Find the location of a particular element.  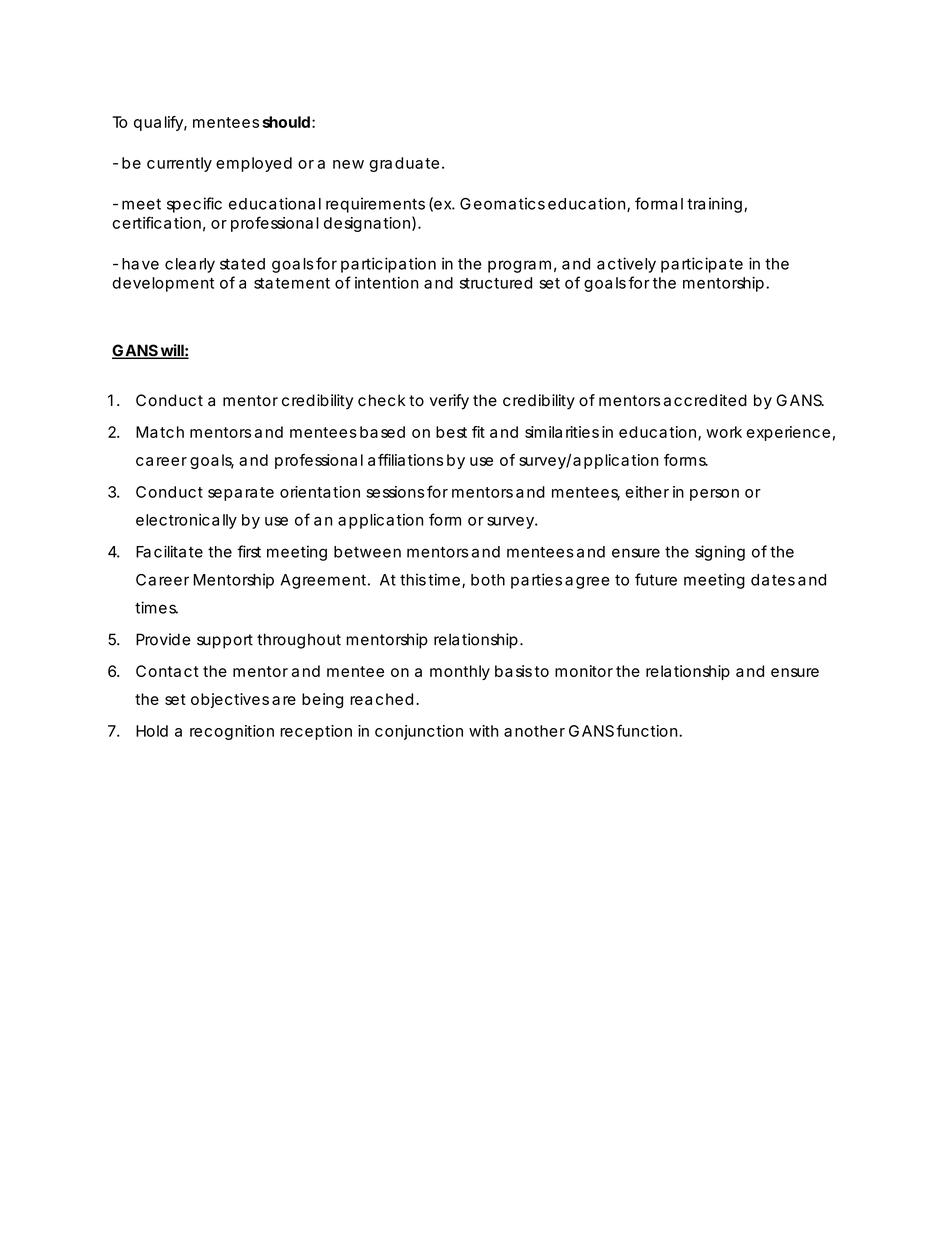

employed is located at coordinates (254, 164).
